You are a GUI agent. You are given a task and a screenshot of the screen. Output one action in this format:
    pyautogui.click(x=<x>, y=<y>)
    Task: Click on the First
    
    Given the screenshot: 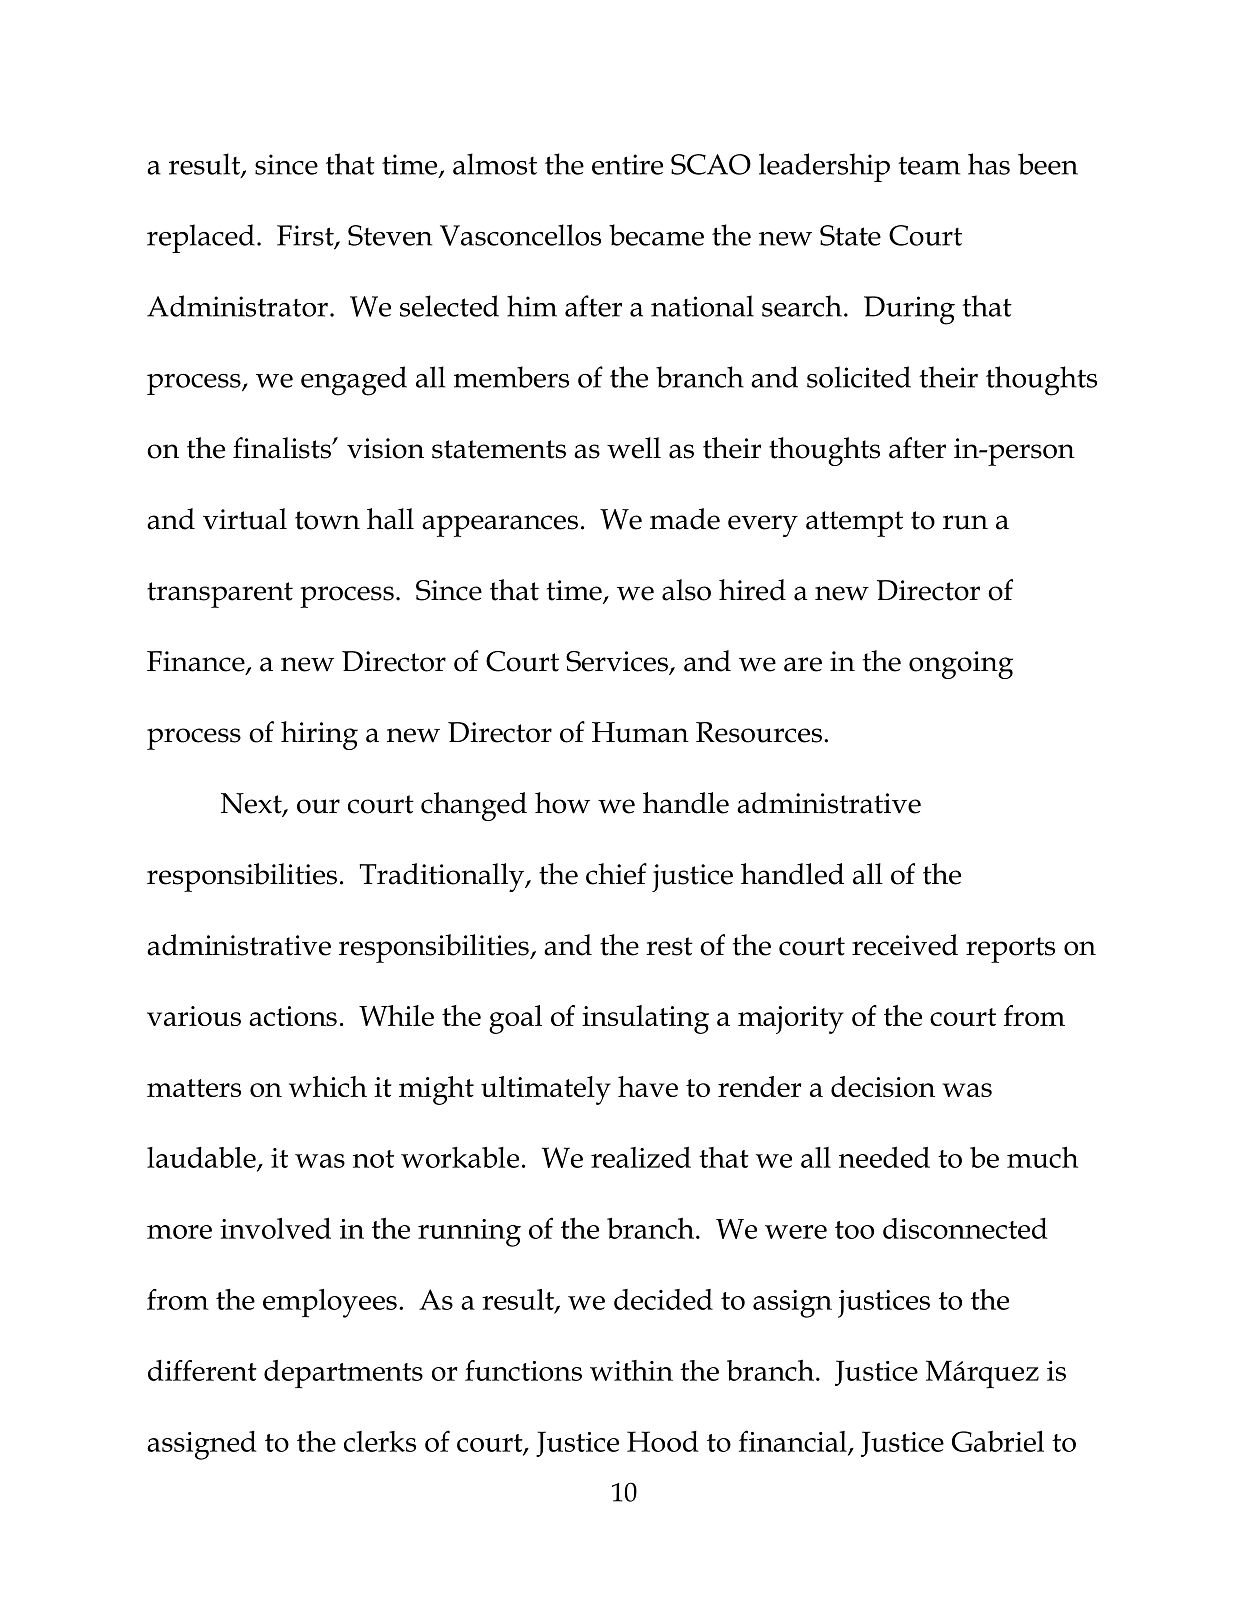 What is the action you would take?
    pyautogui.click(x=306, y=236)
